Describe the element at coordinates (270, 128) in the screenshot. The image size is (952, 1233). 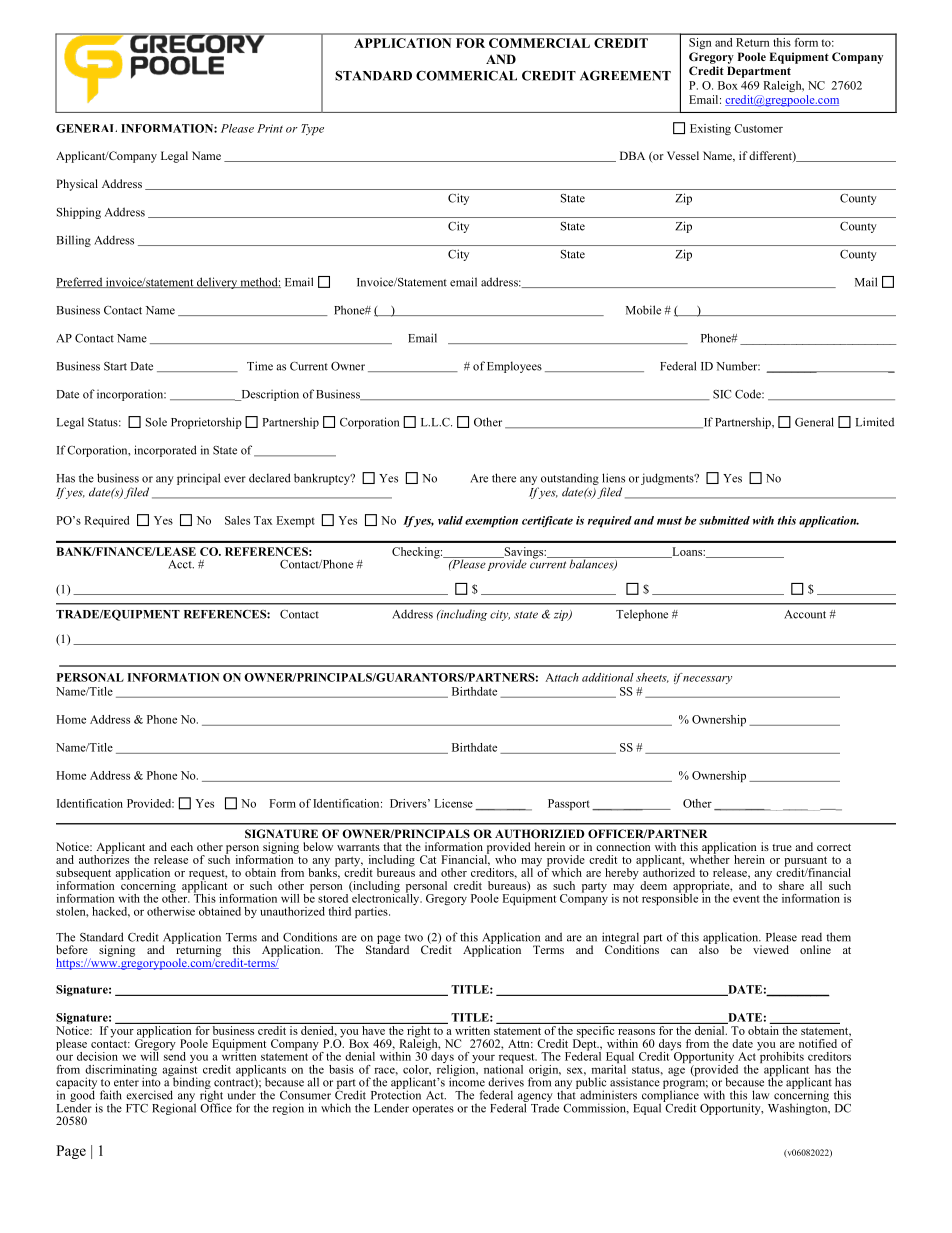
I see `Print` at that location.
